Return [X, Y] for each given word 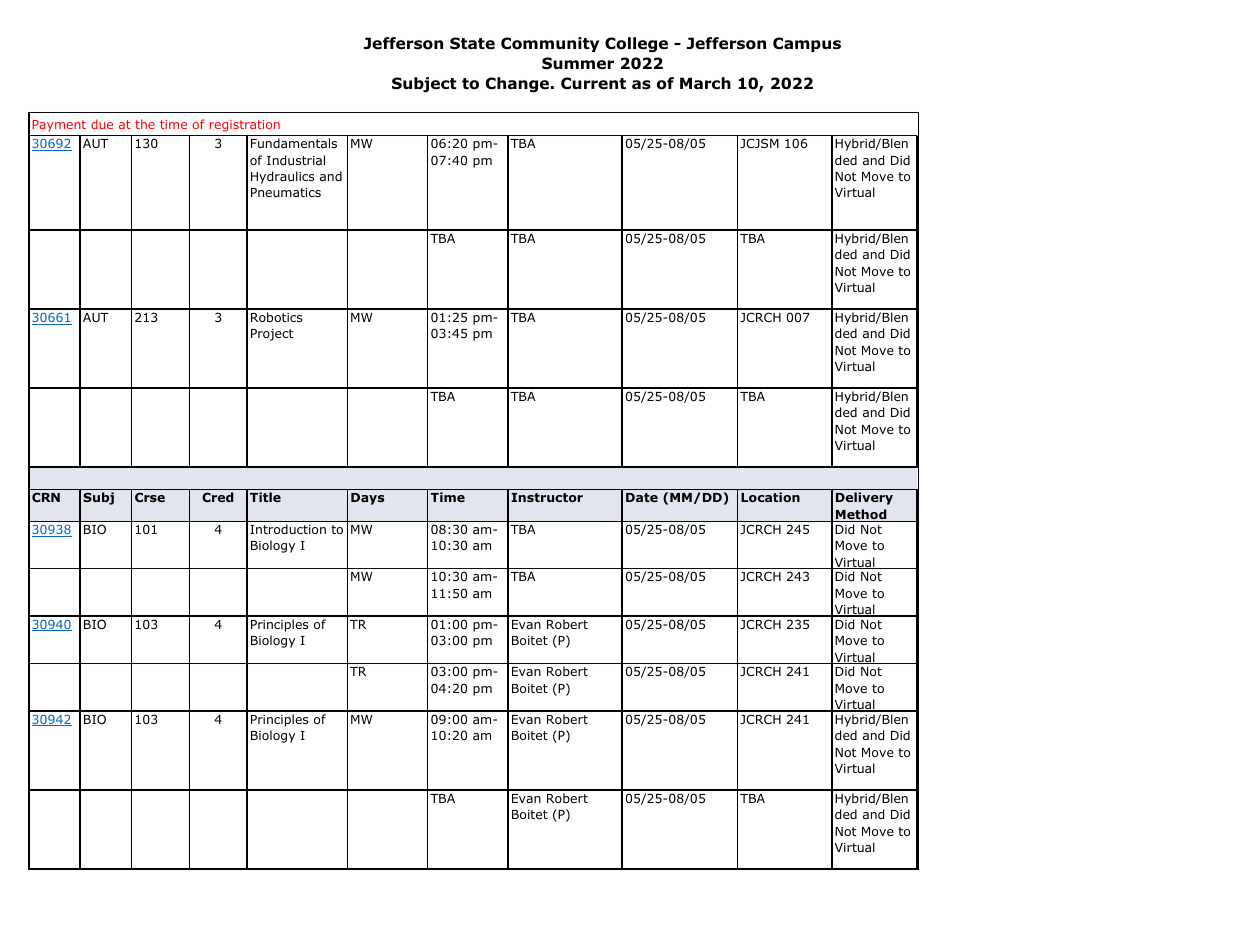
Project [272, 335]
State [472, 43]
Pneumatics [286, 192]
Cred [218, 497]
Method [861, 515]
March [705, 83]
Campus [807, 44]
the [145, 124]
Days [367, 499]
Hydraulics [282, 177]
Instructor [547, 497]
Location [770, 497]
